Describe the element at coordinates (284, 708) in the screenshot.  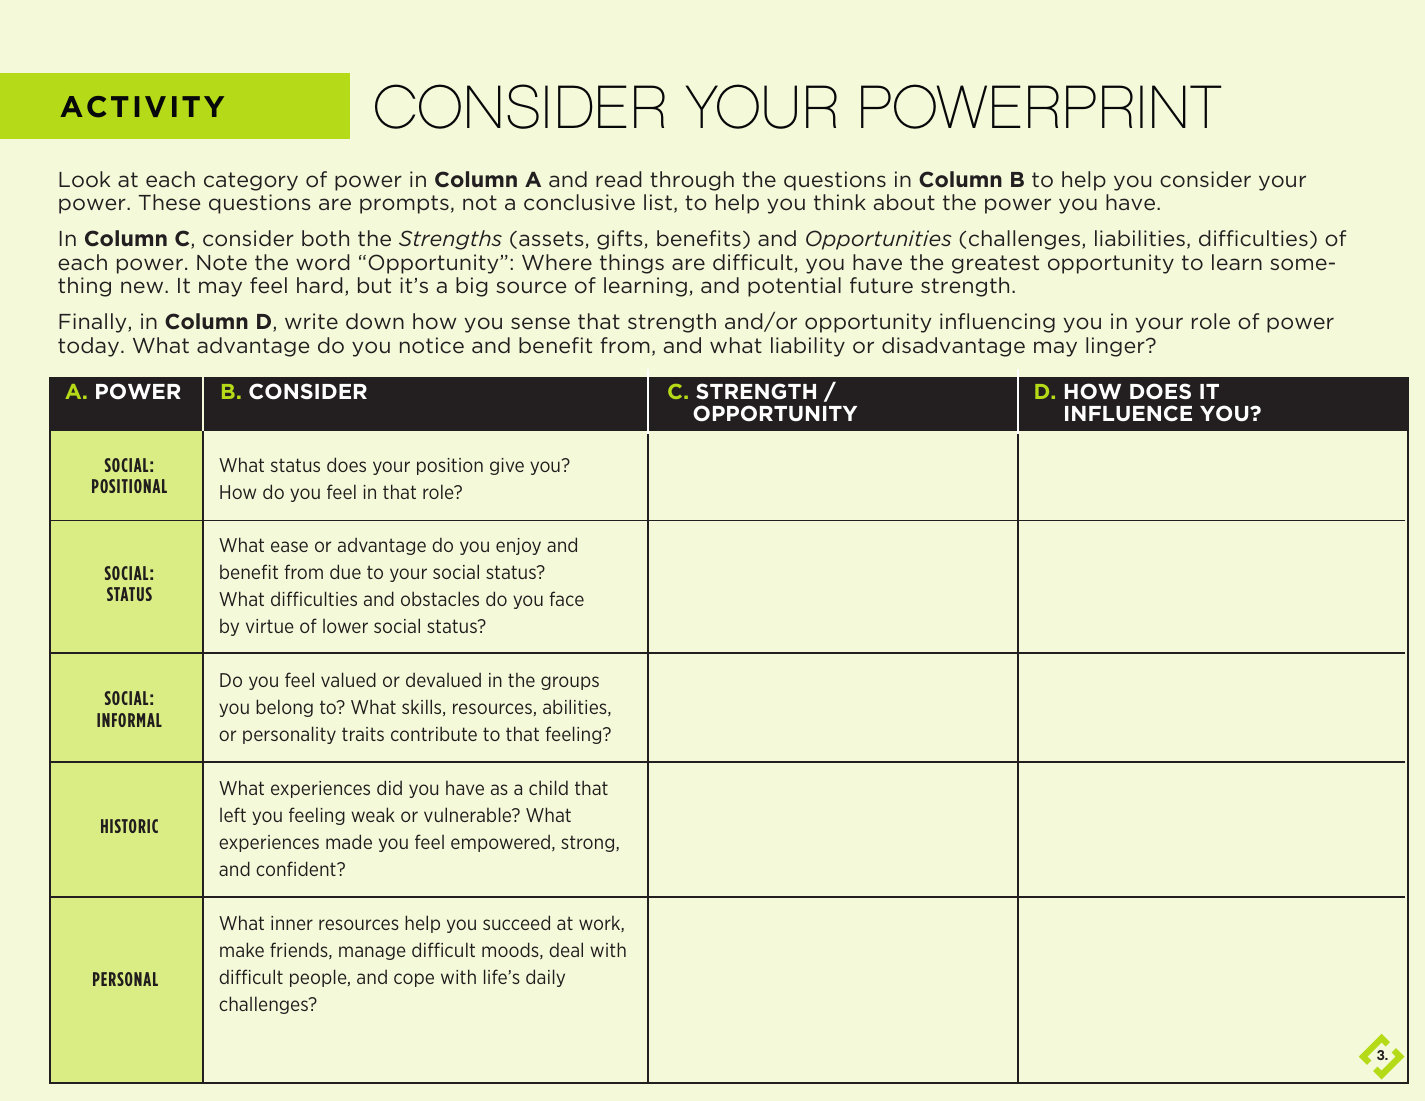
I see `belong` at that location.
